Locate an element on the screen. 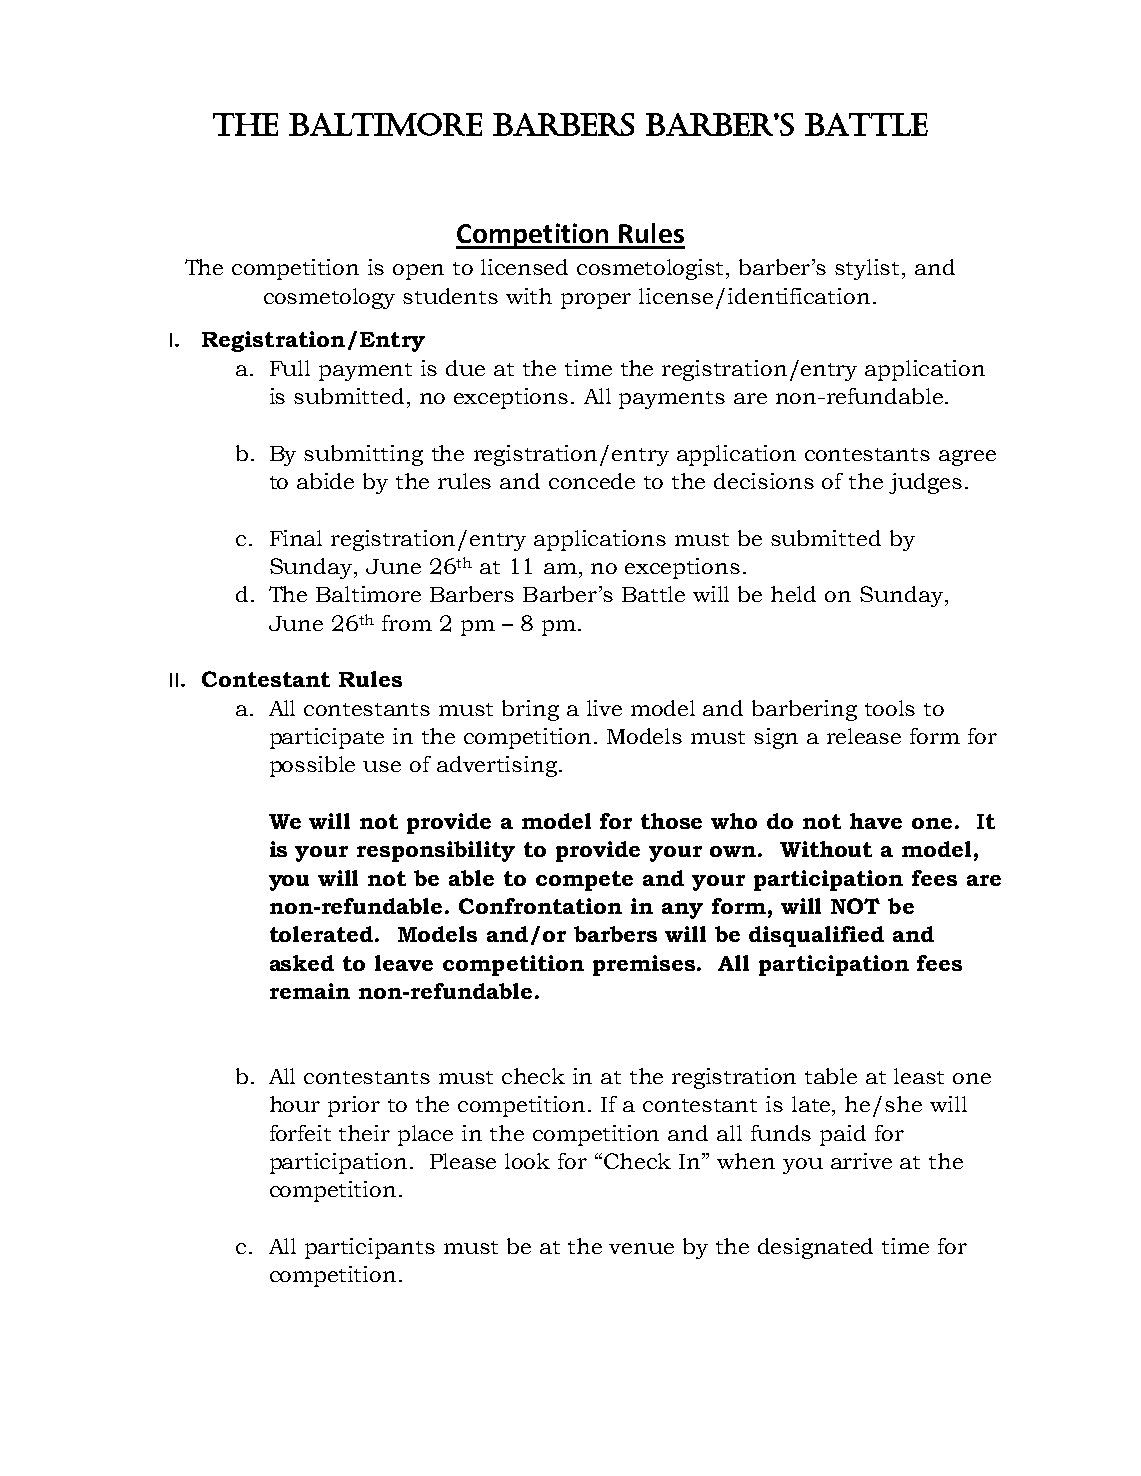 The width and height of the screenshot is (1141, 1476). participants is located at coordinates (370, 1248).
